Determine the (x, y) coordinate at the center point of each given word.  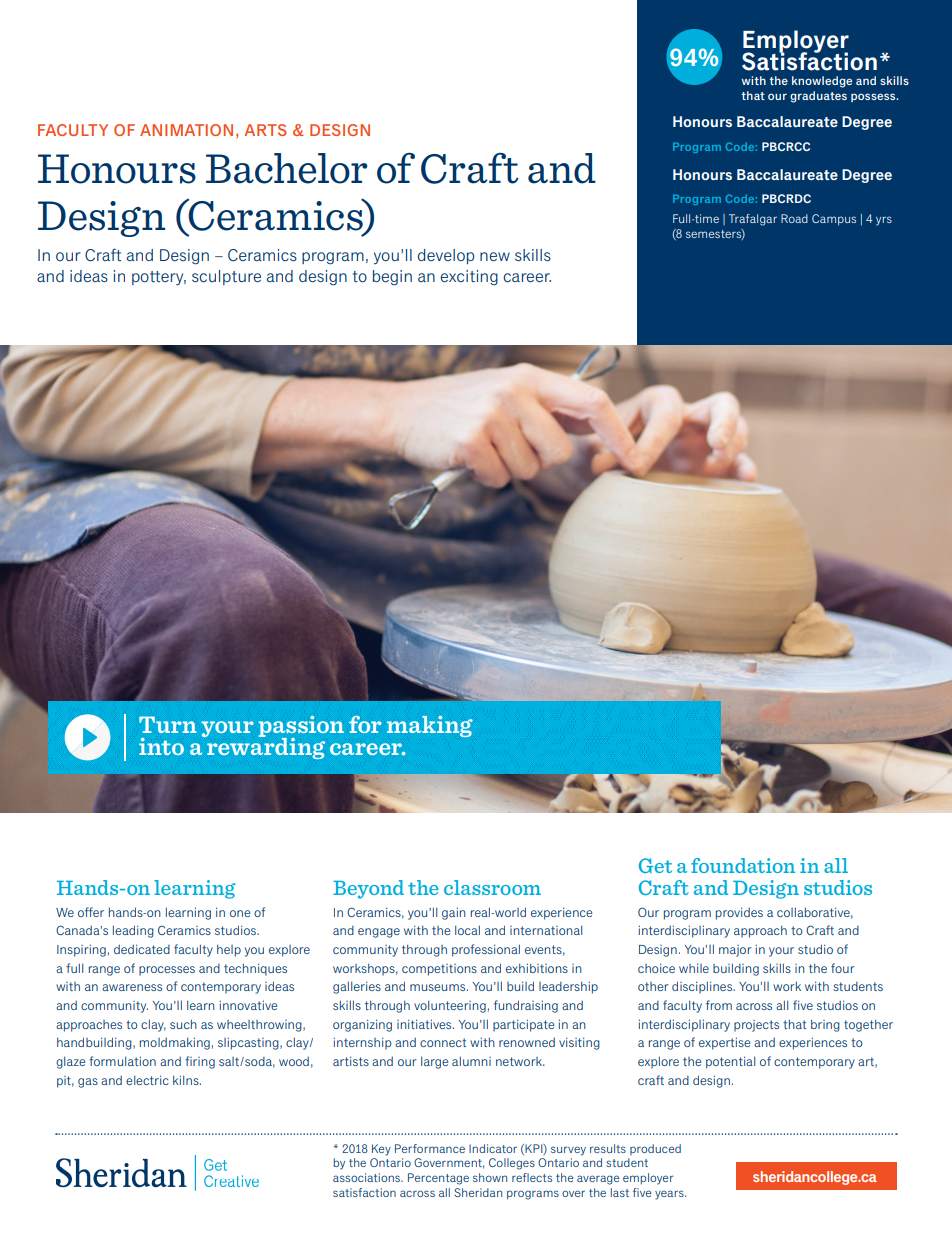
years (670, 1195)
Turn (168, 724)
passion (301, 728)
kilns (187, 1080)
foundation (743, 865)
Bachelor (287, 168)
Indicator (493, 1148)
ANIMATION (186, 130)
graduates (818, 97)
